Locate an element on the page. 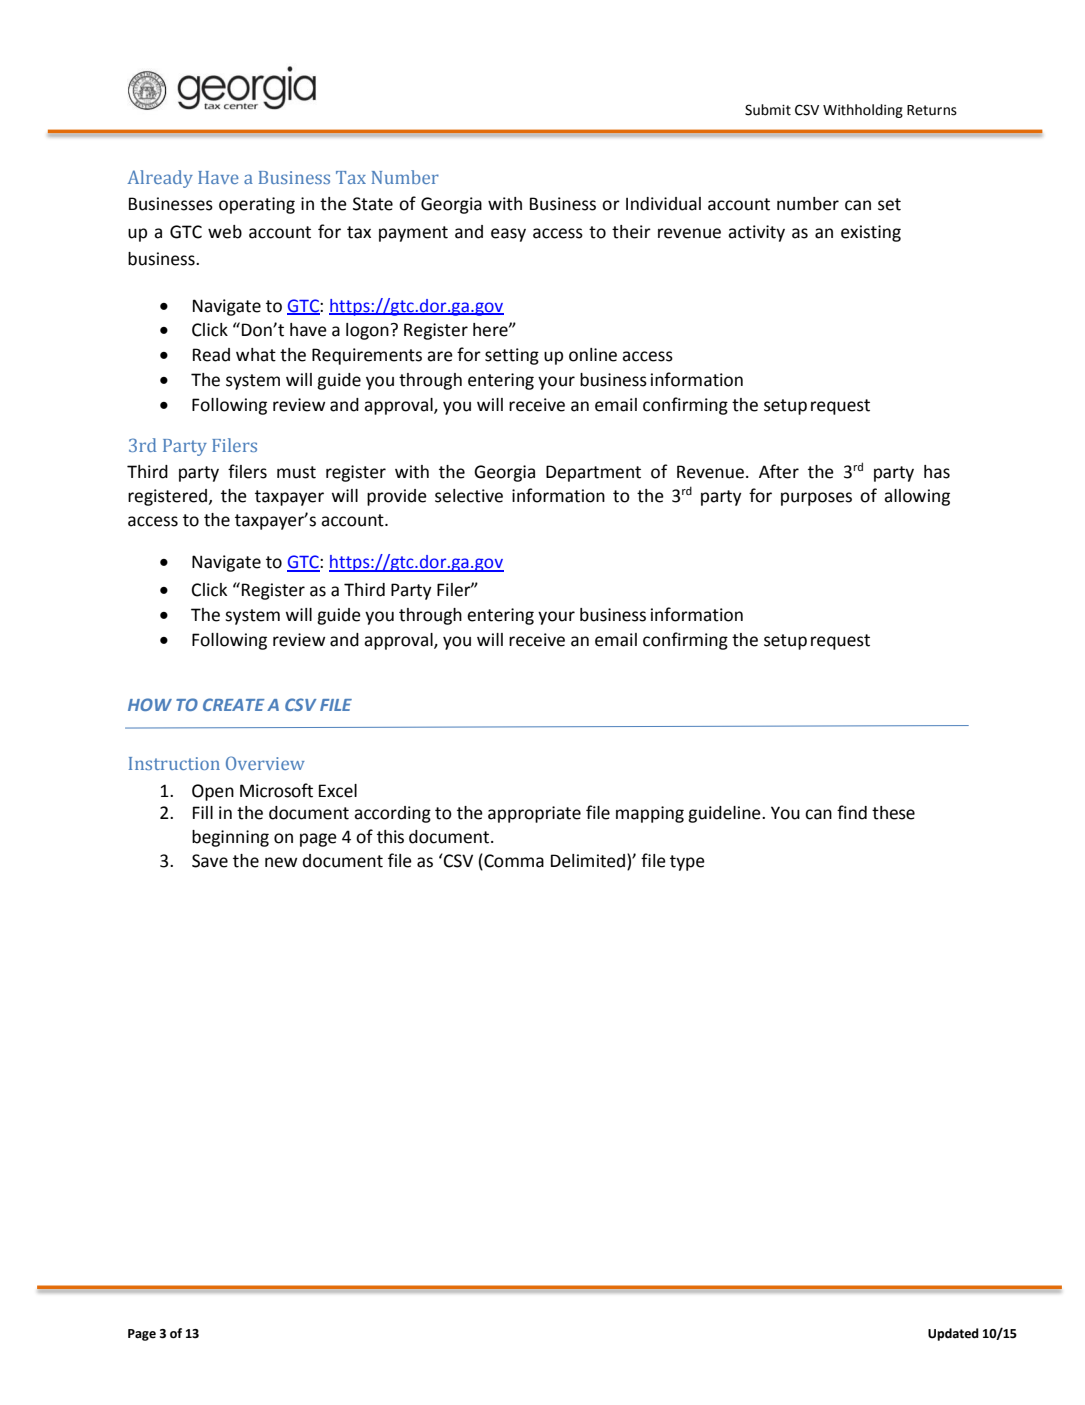  Updated is located at coordinates (953, 1334).
